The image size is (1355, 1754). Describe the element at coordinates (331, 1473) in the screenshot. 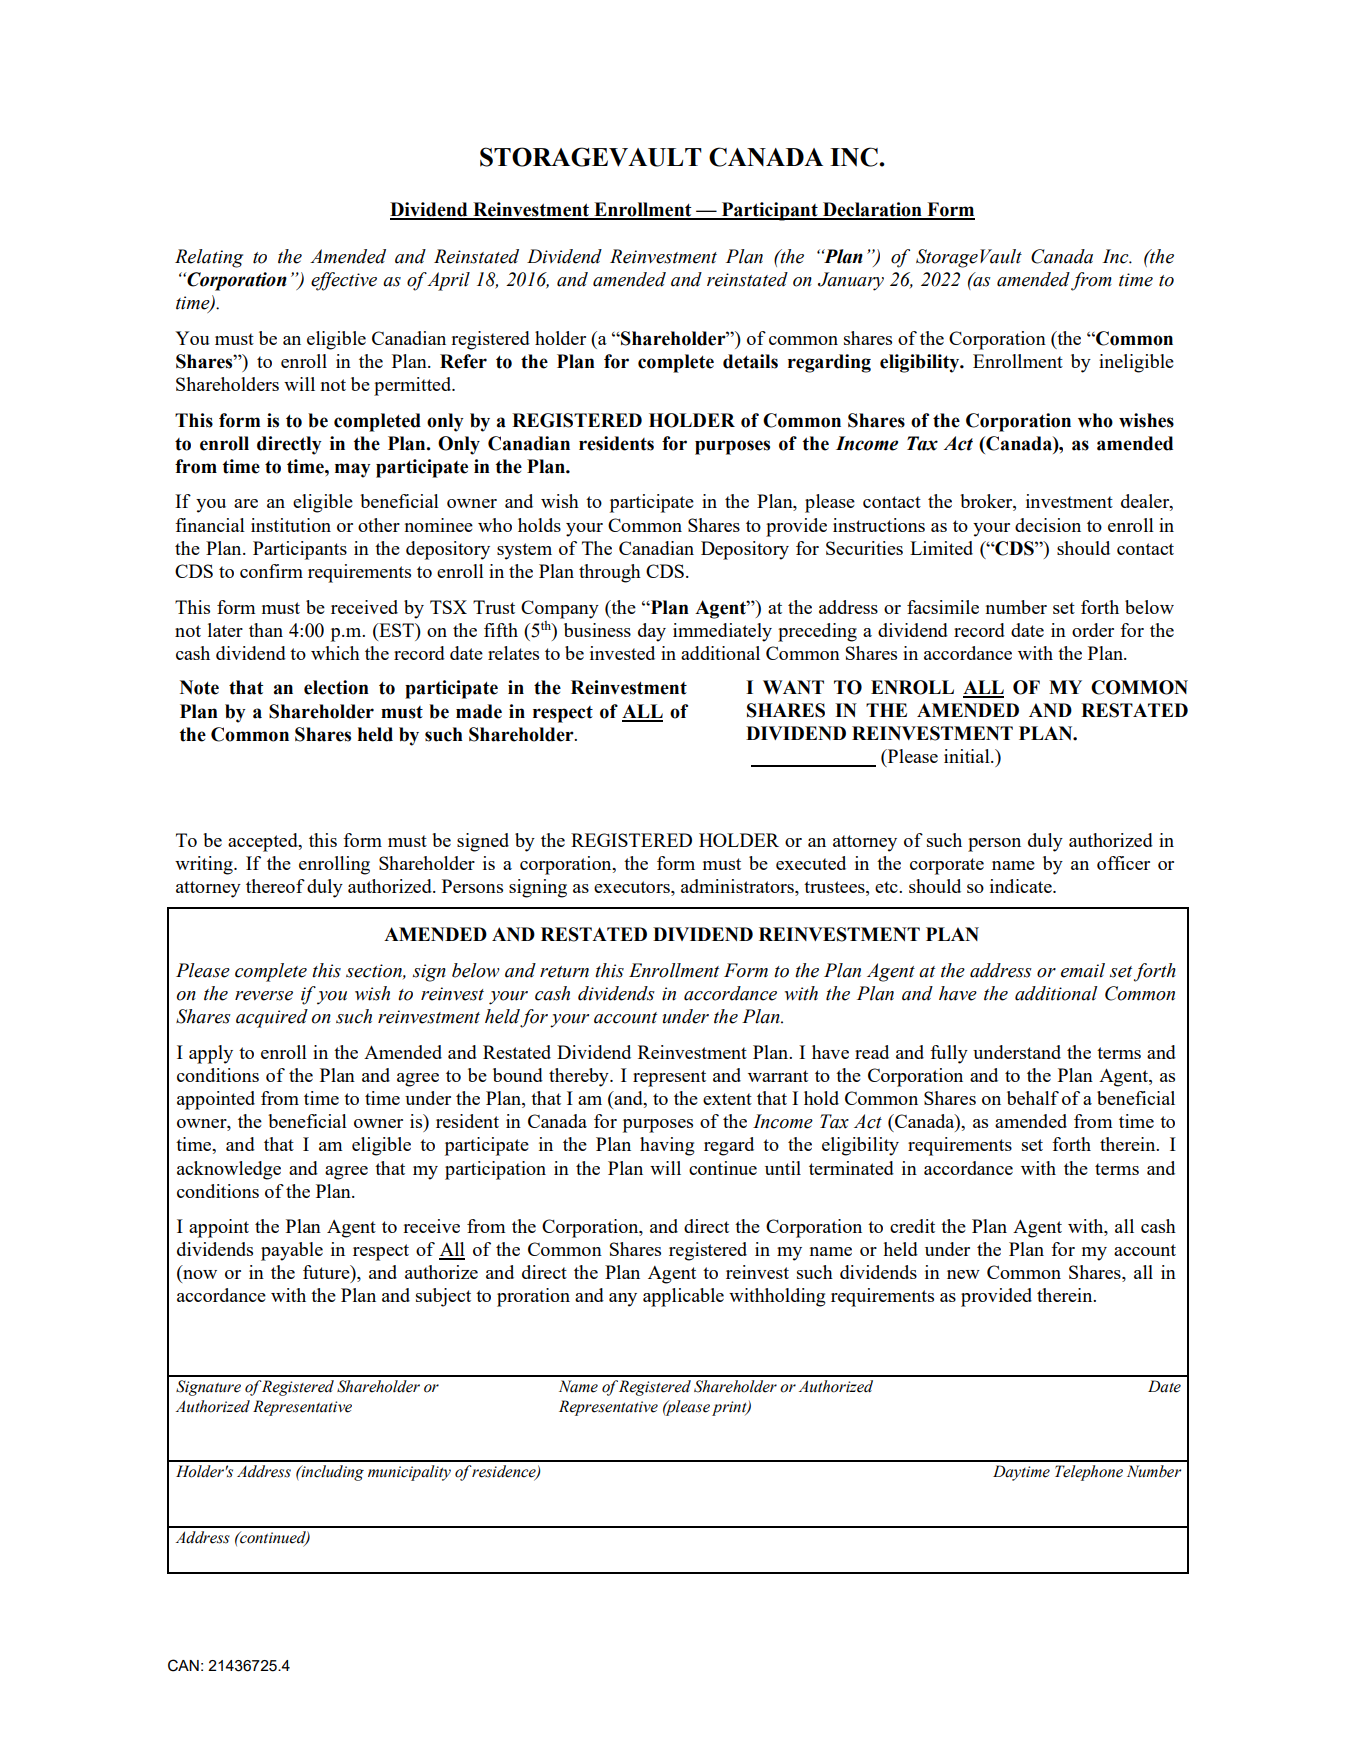

I see `including` at that location.
